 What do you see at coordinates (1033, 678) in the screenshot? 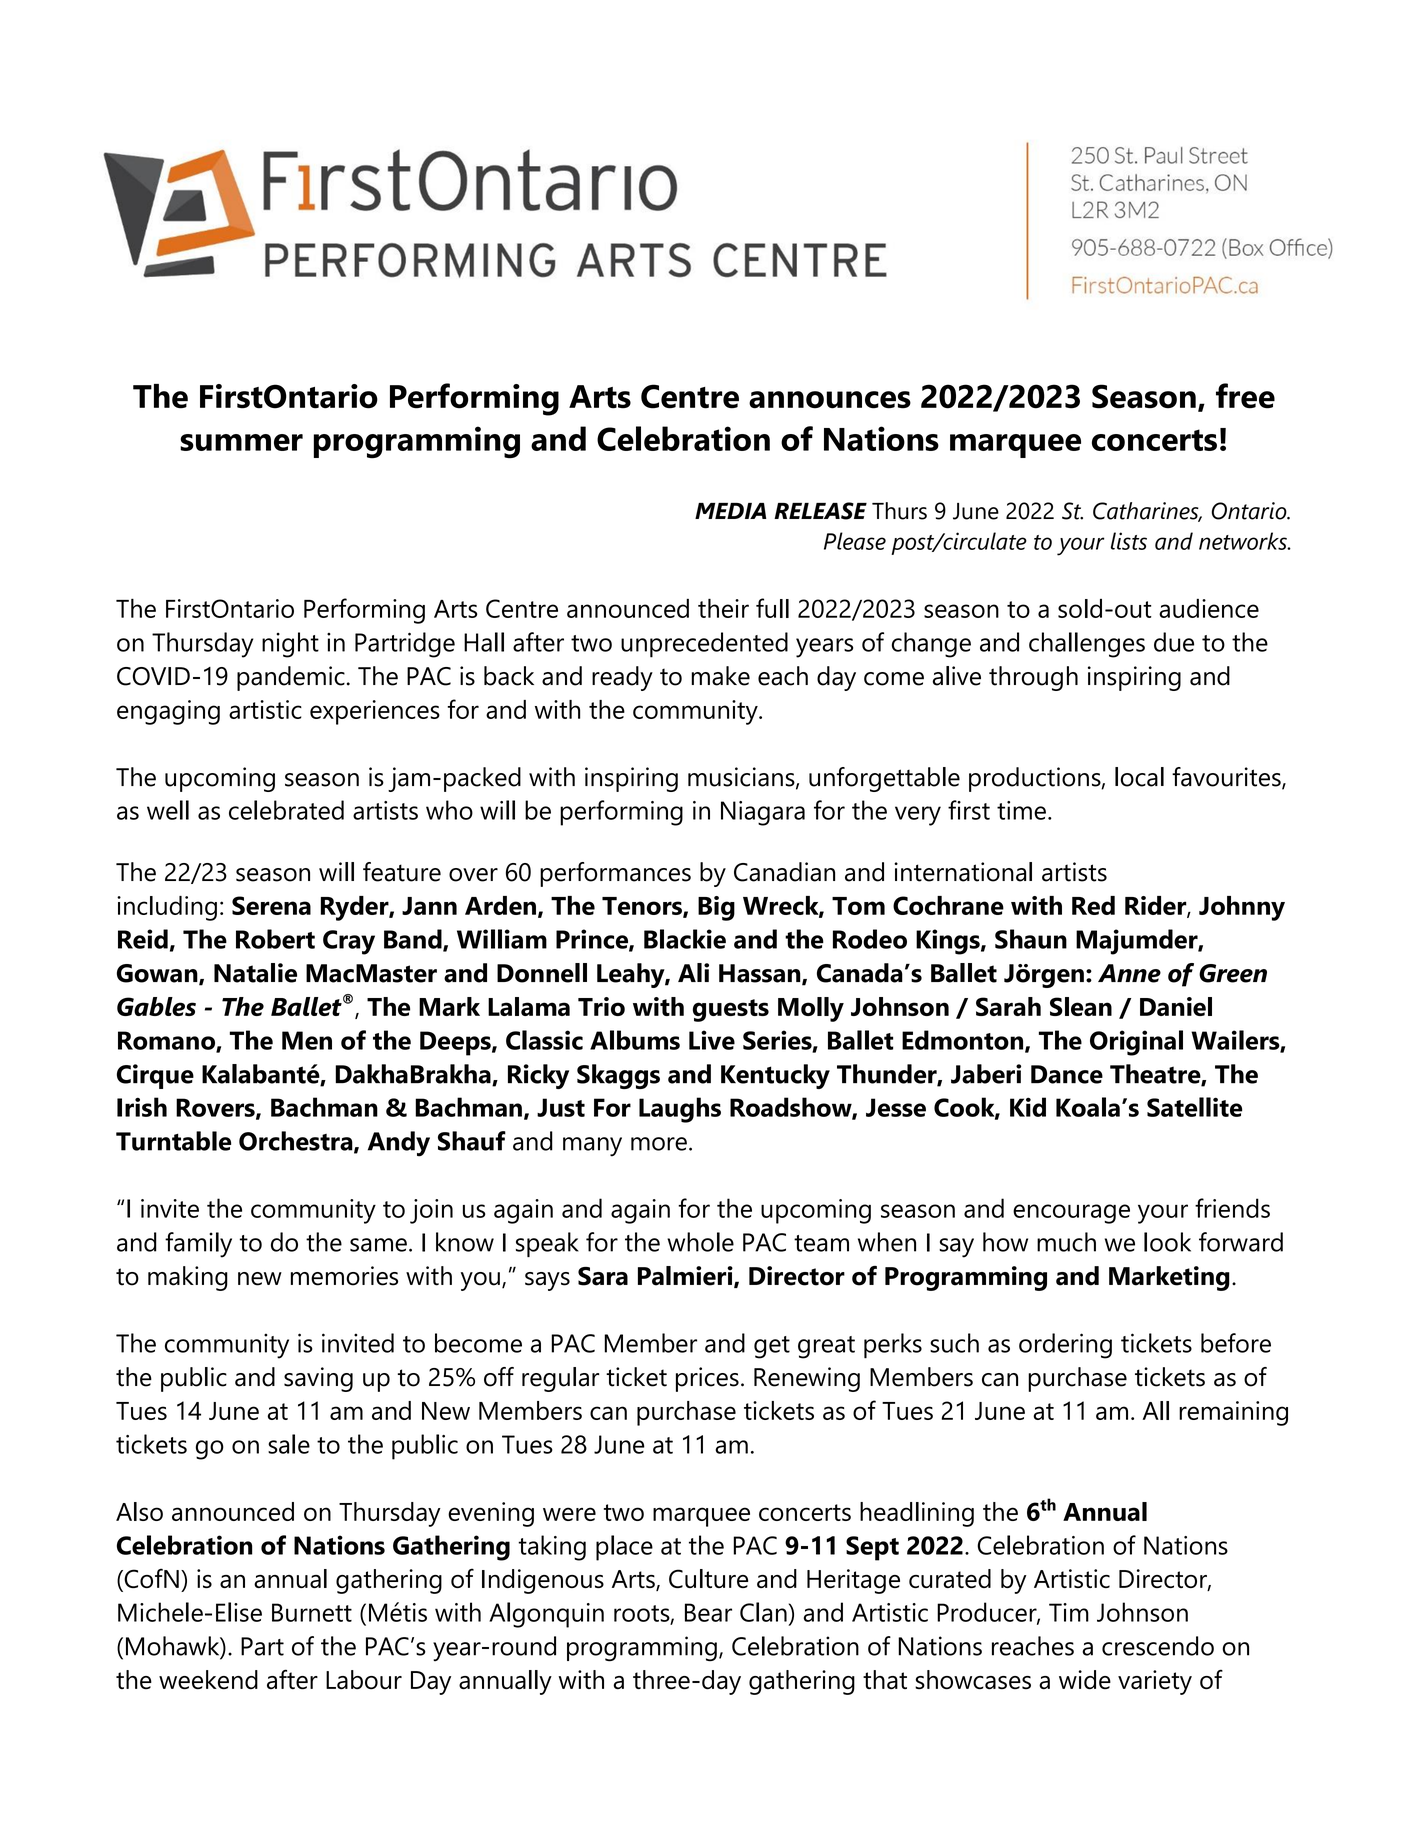
I see `through` at bounding box center [1033, 678].
